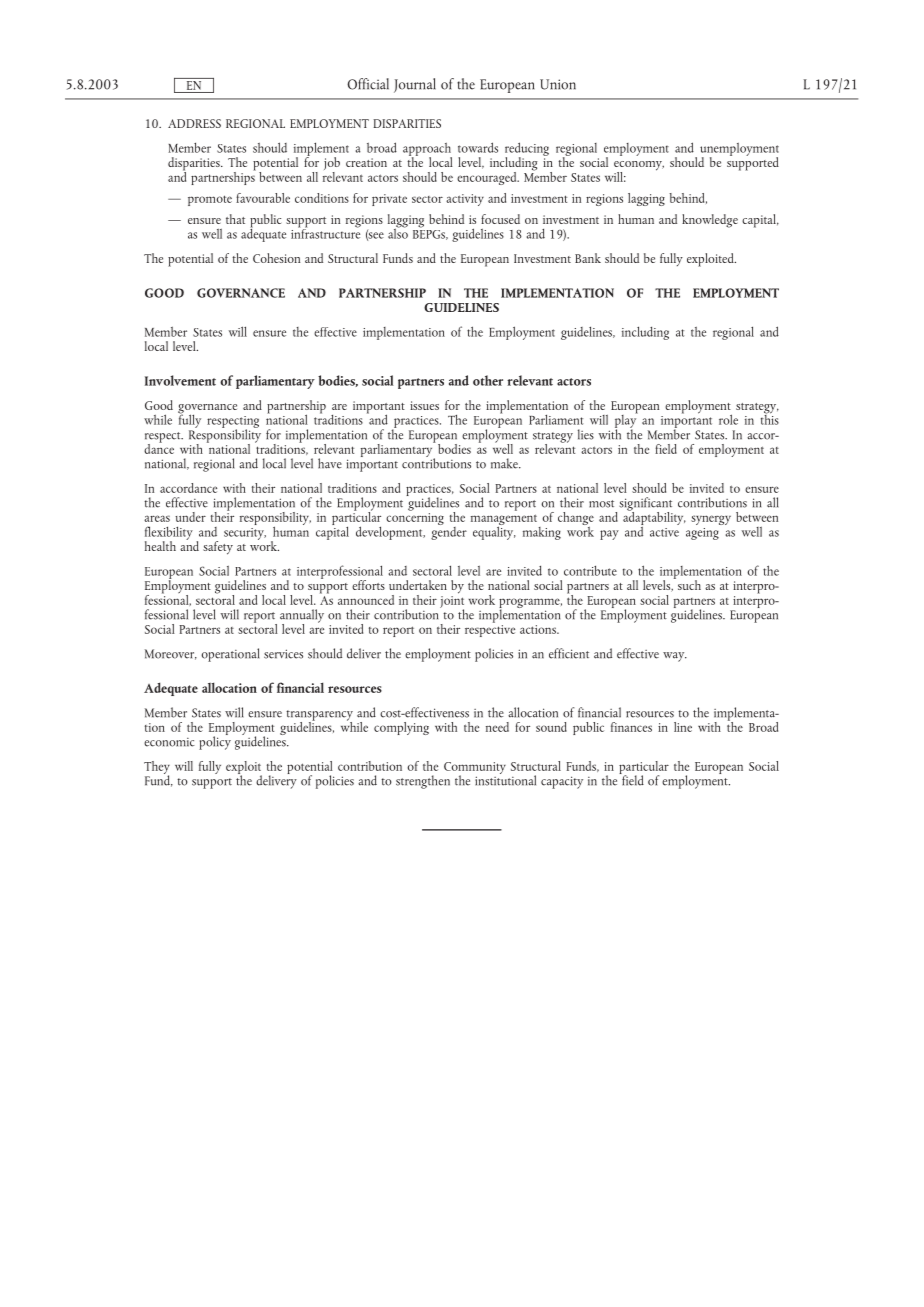 This screenshot has height=1307, width=924. I want to click on Involvement, so click(180, 380).
